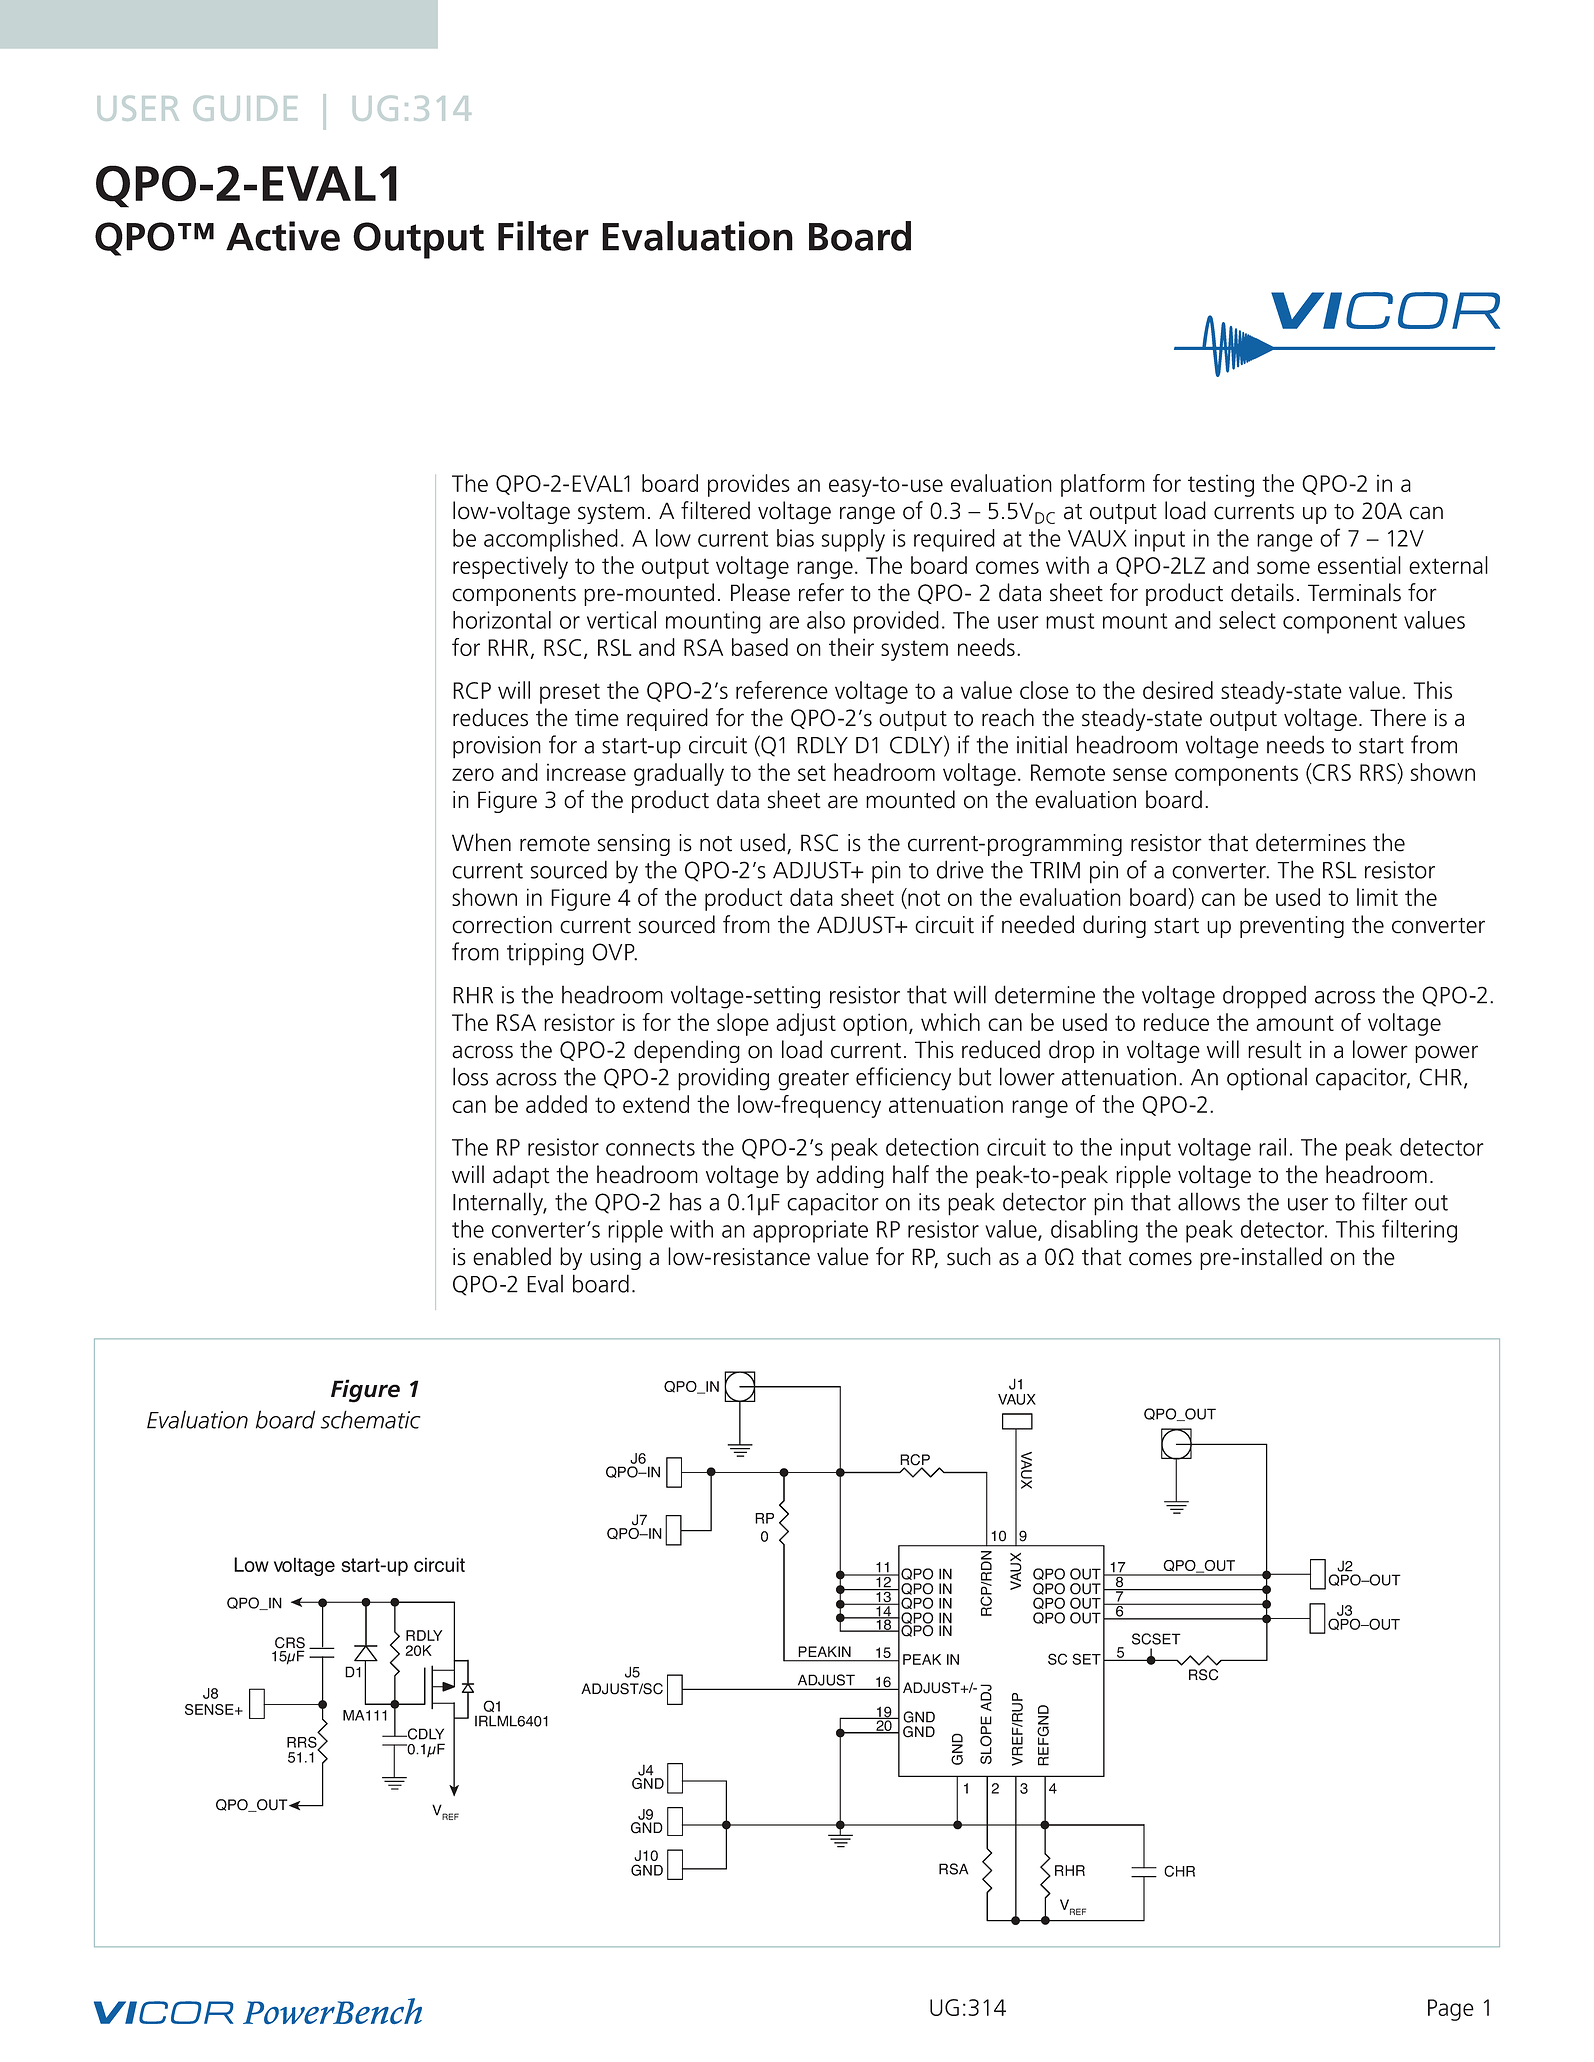  I want to click on provides, so click(749, 485).
